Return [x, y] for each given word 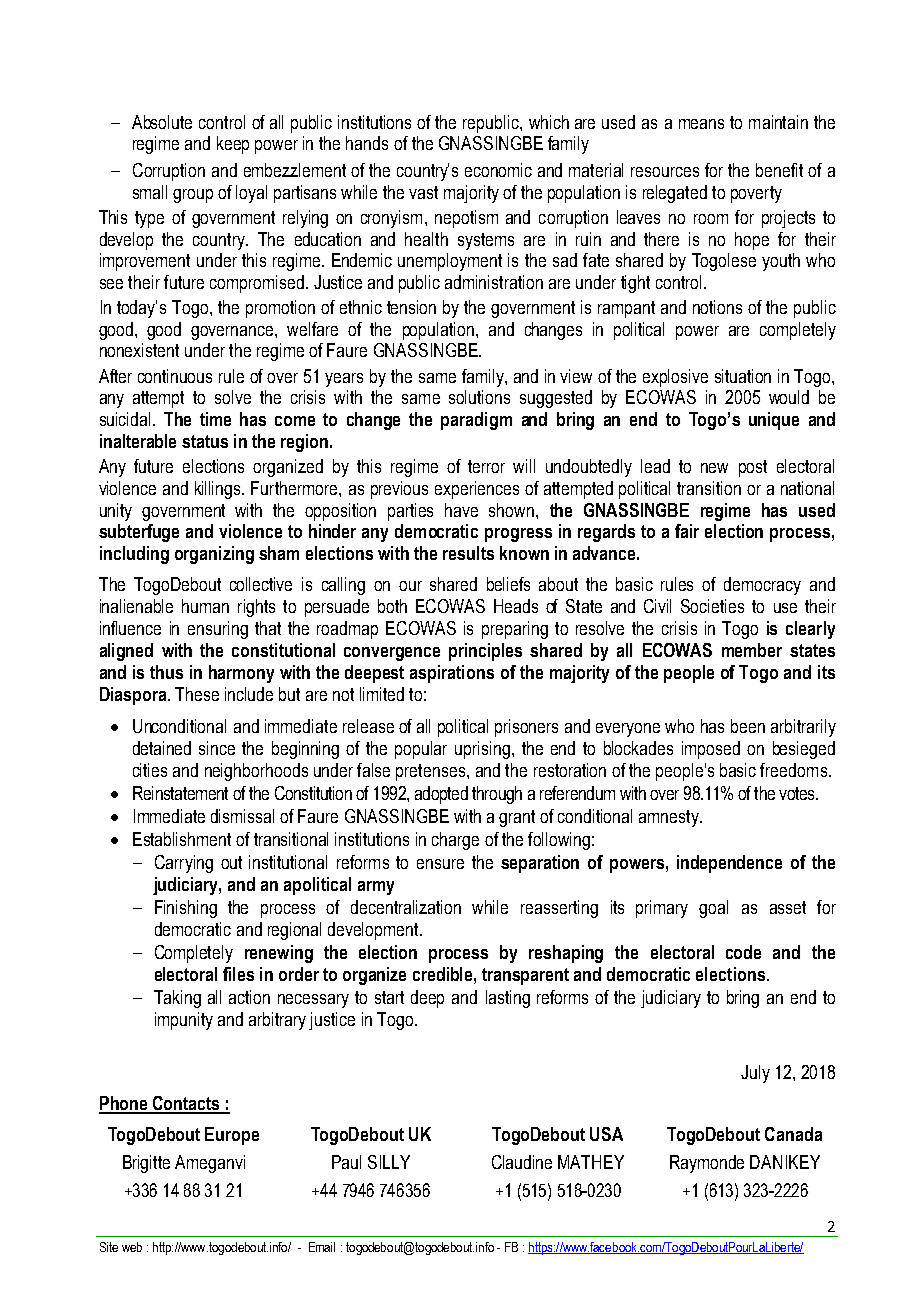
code [743, 952]
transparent [525, 976]
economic [498, 170]
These [197, 694]
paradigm [476, 421]
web [132, 1247]
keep [233, 145]
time [215, 419]
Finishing [186, 909]
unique [774, 421]
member [752, 650]
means [701, 124]
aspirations [452, 674]
